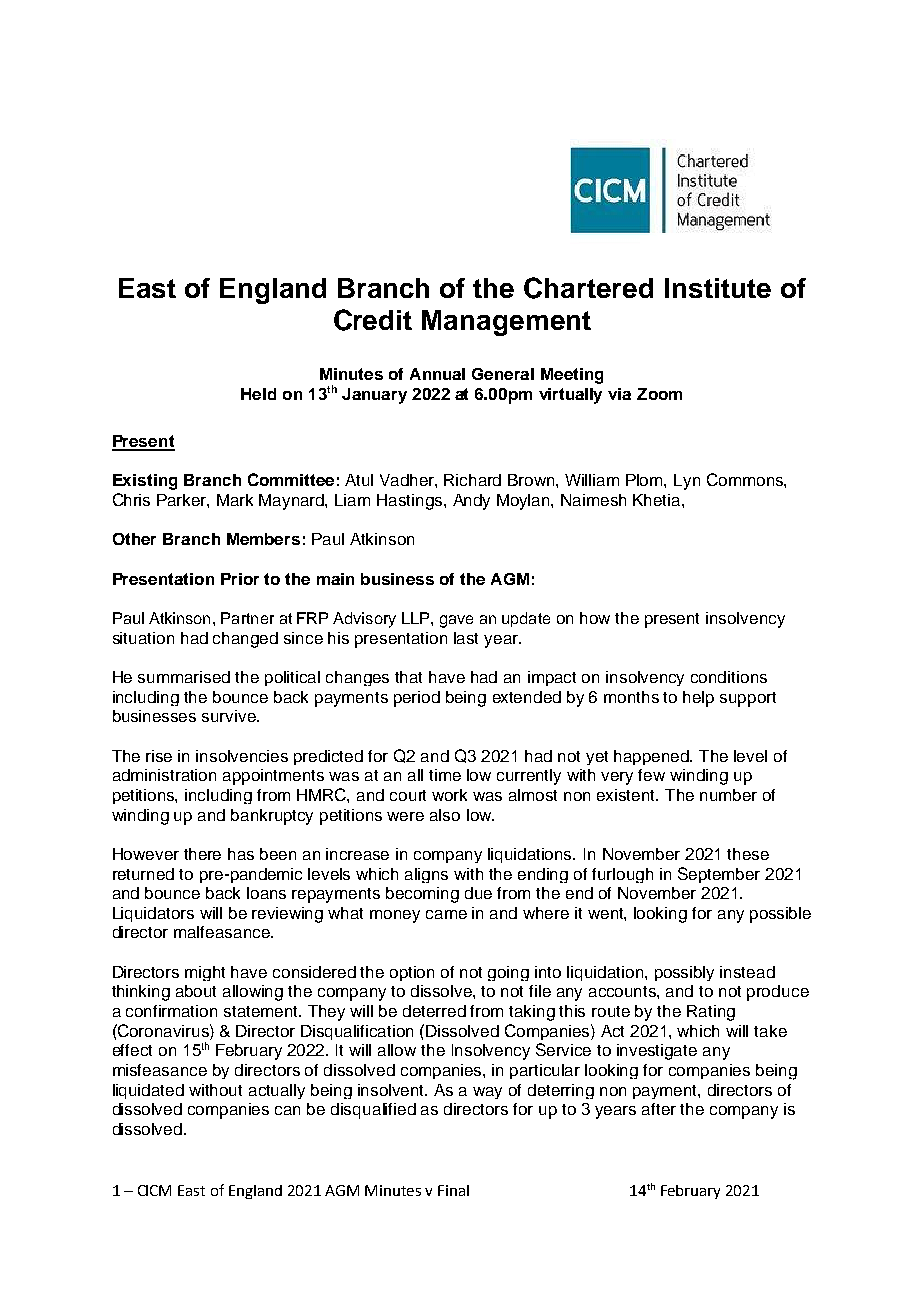  Describe the element at coordinates (258, 394) in the screenshot. I see `Held` at that location.
